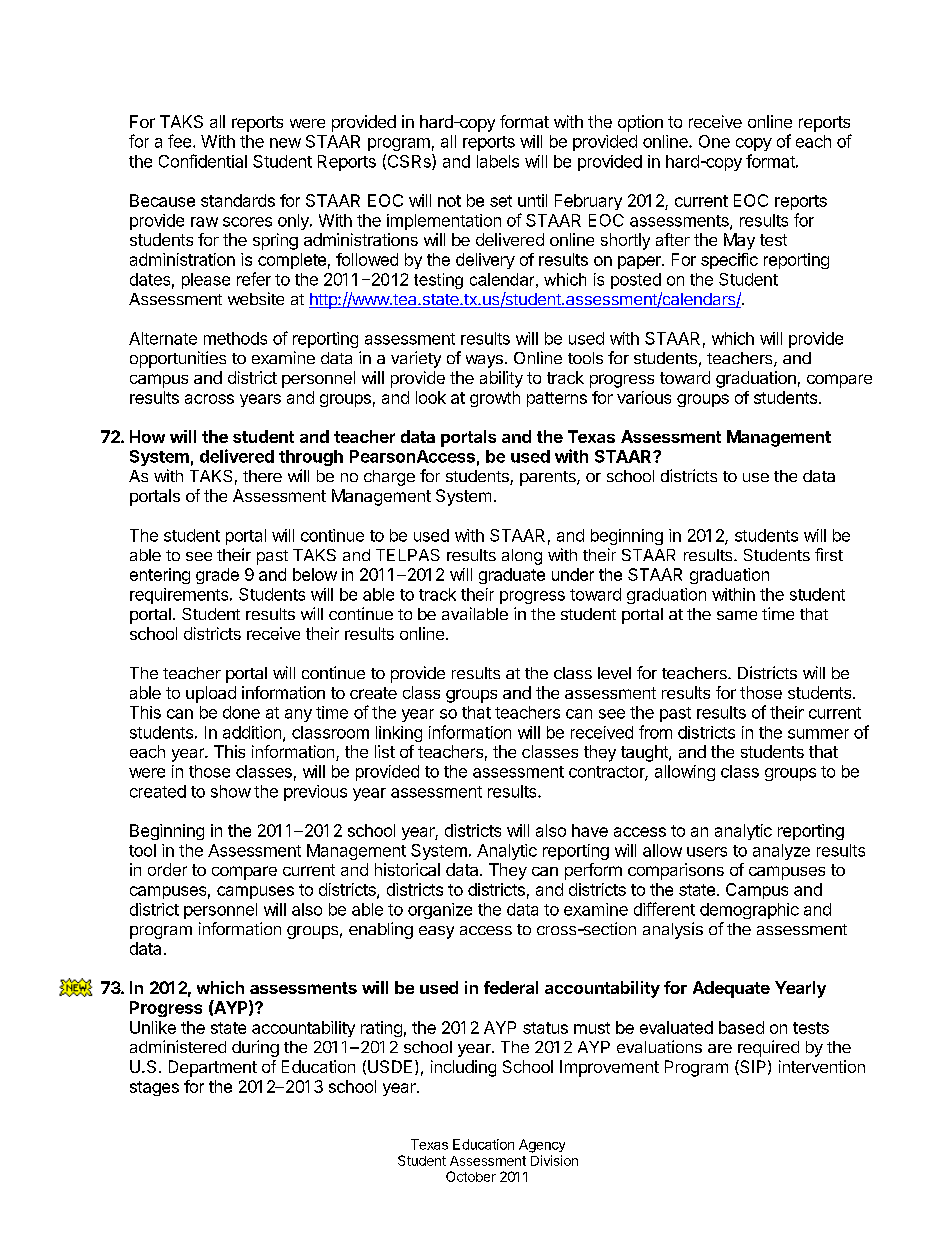 The width and height of the image is (952, 1233). What do you see at coordinates (498, 161) in the image?
I see `labels` at bounding box center [498, 161].
